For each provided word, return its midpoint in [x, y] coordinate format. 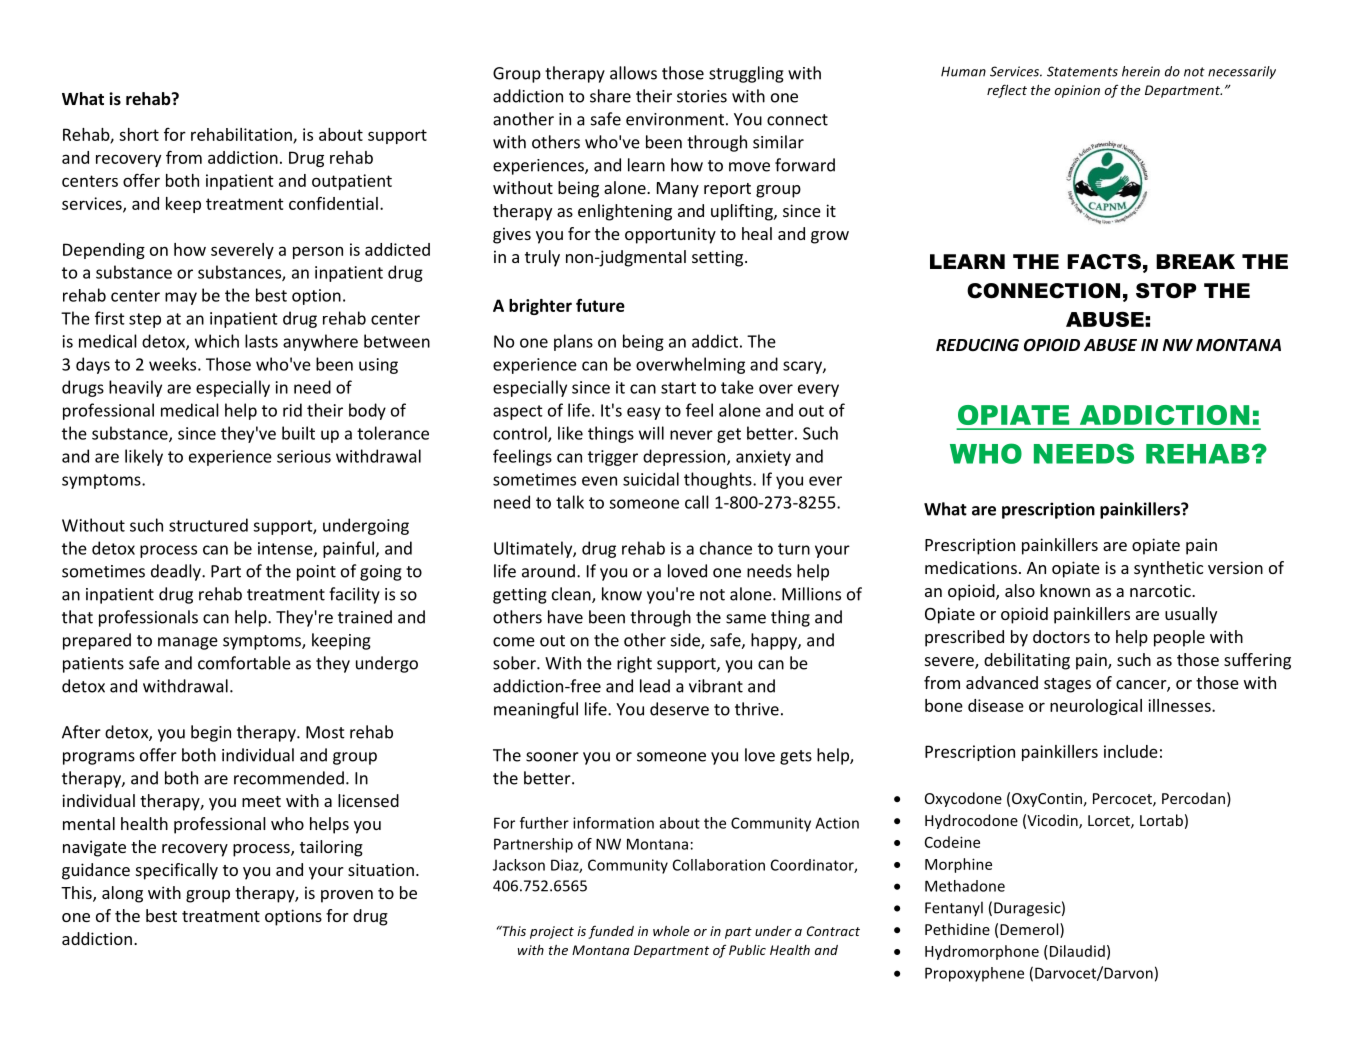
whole [671, 931]
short [139, 134]
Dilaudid [1076, 951]
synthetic [1168, 569]
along [122, 894]
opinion [1077, 91]
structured [208, 525]
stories [702, 96]
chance [726, 548]
